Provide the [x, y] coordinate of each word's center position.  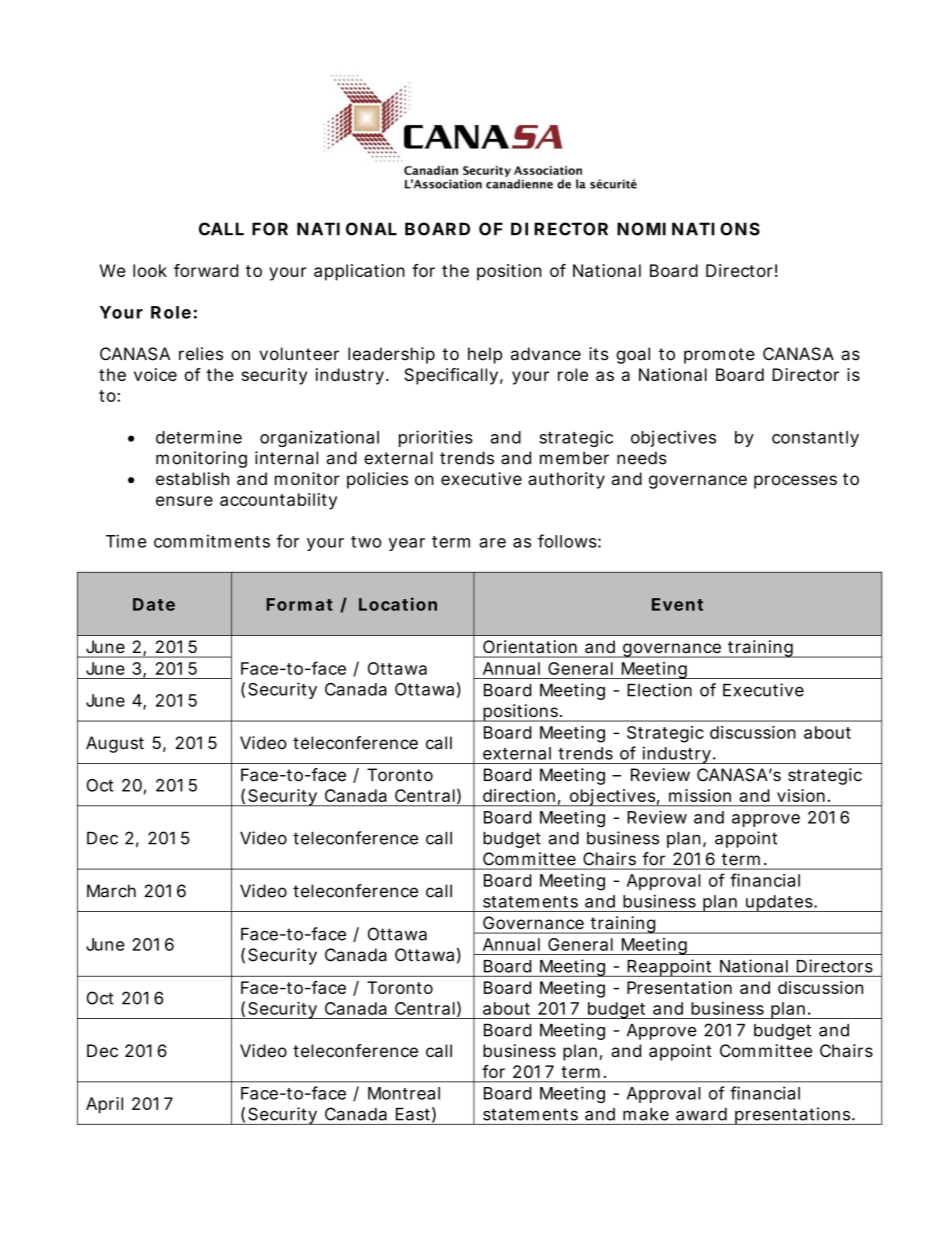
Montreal [404, 1093]
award [701, 1114]
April [104, 1105]
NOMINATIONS [688, 229]
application [359, 272]
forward [206, 270]
